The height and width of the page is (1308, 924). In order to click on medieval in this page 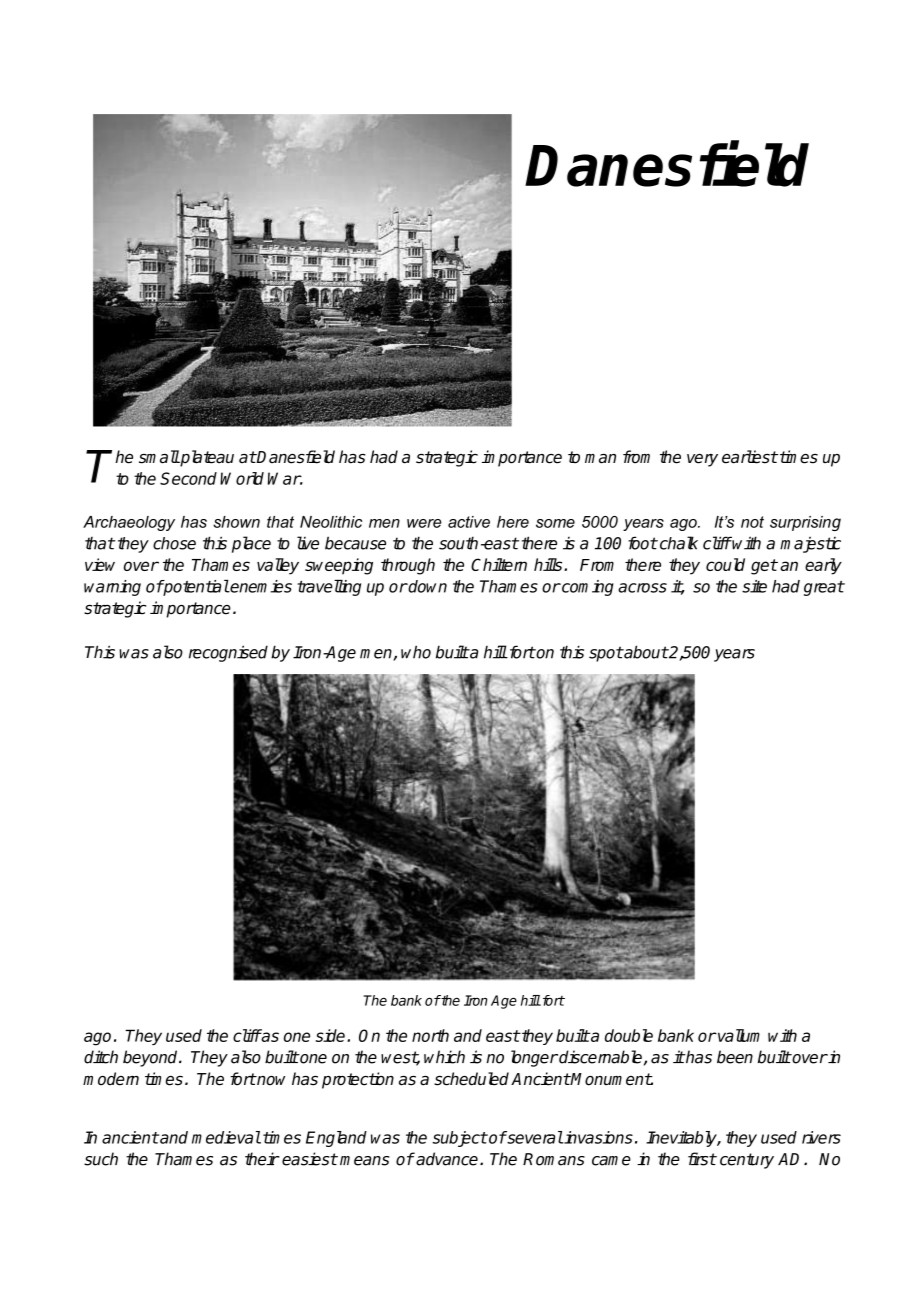, I will do `click(226, 1137)`.
